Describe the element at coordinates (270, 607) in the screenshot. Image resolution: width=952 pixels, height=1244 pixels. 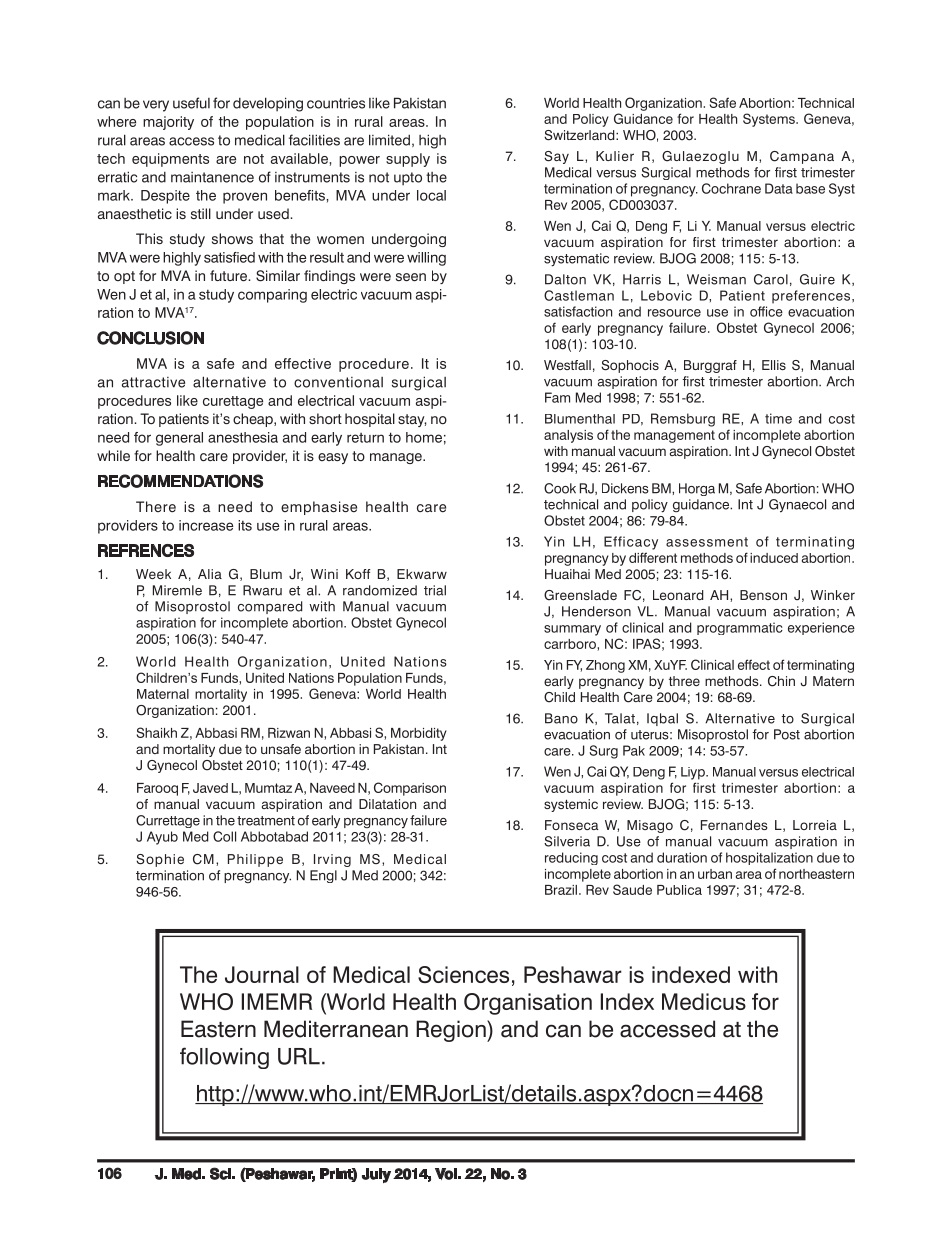
I see `compared` at that location.
